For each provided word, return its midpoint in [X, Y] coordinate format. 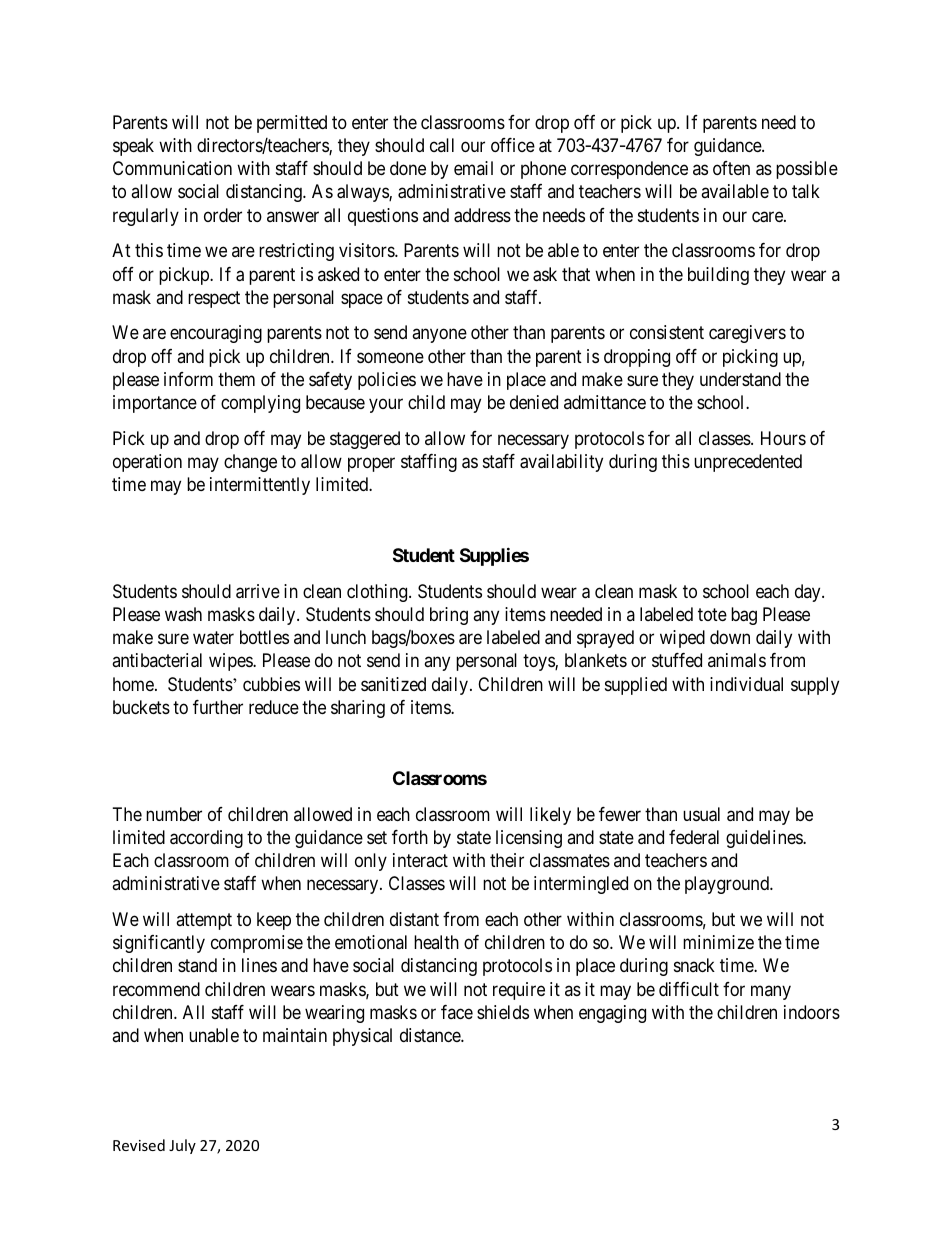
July [182, 1146]
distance [431, 1035]
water [213, 638]
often [731, 168]
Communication [172, 168]
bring [449, 616]
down [730, 637]
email [473, 168]
